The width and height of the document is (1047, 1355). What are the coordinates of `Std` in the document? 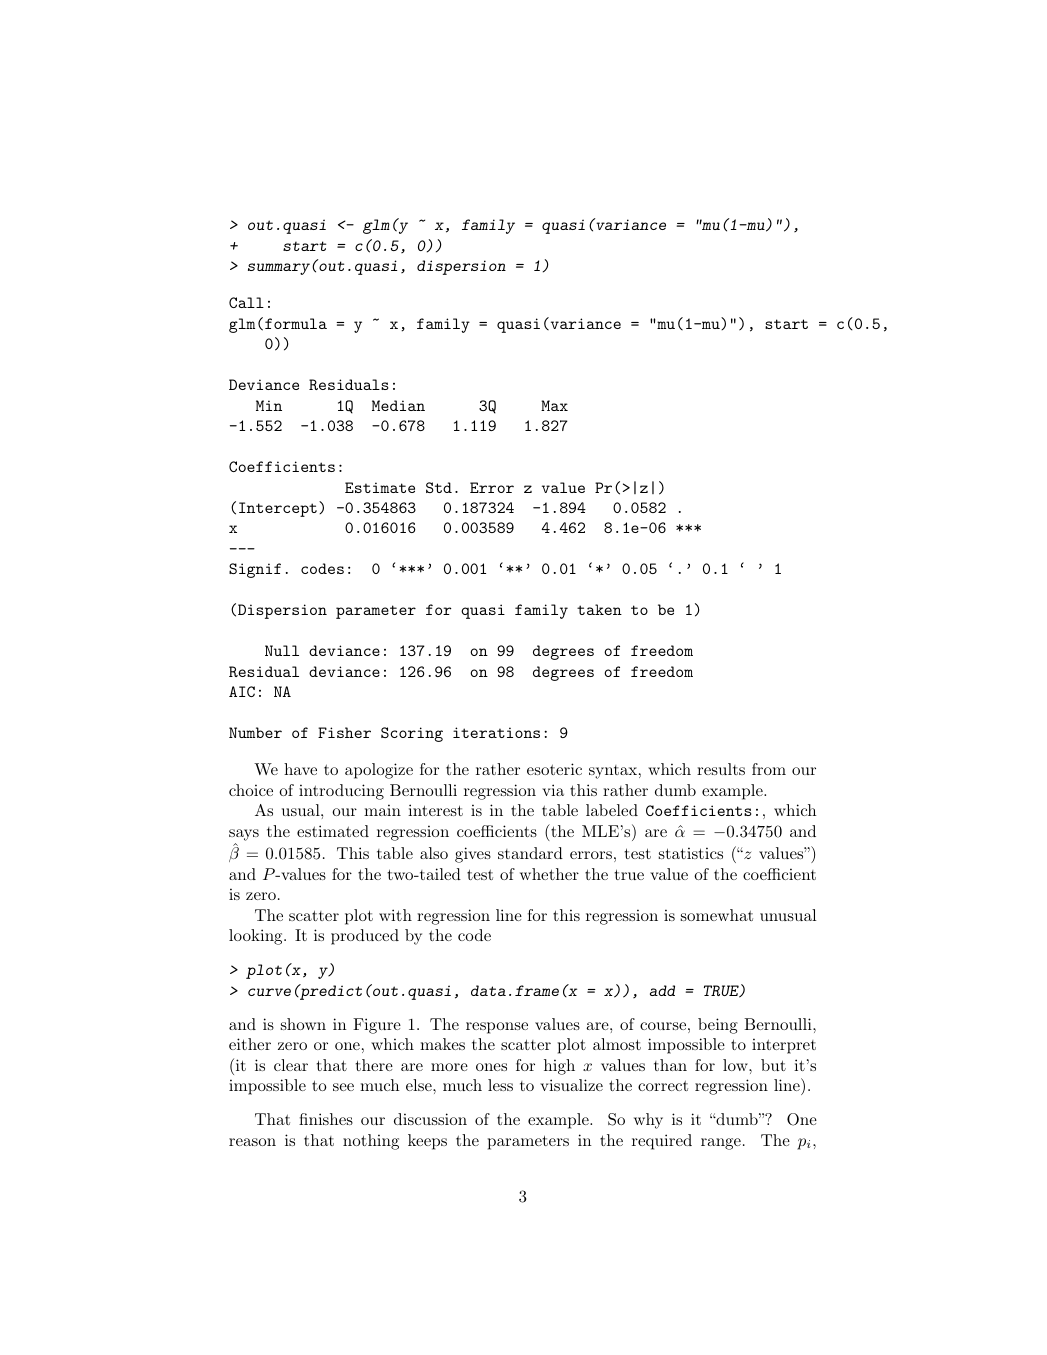 It's located at (439, 487).
